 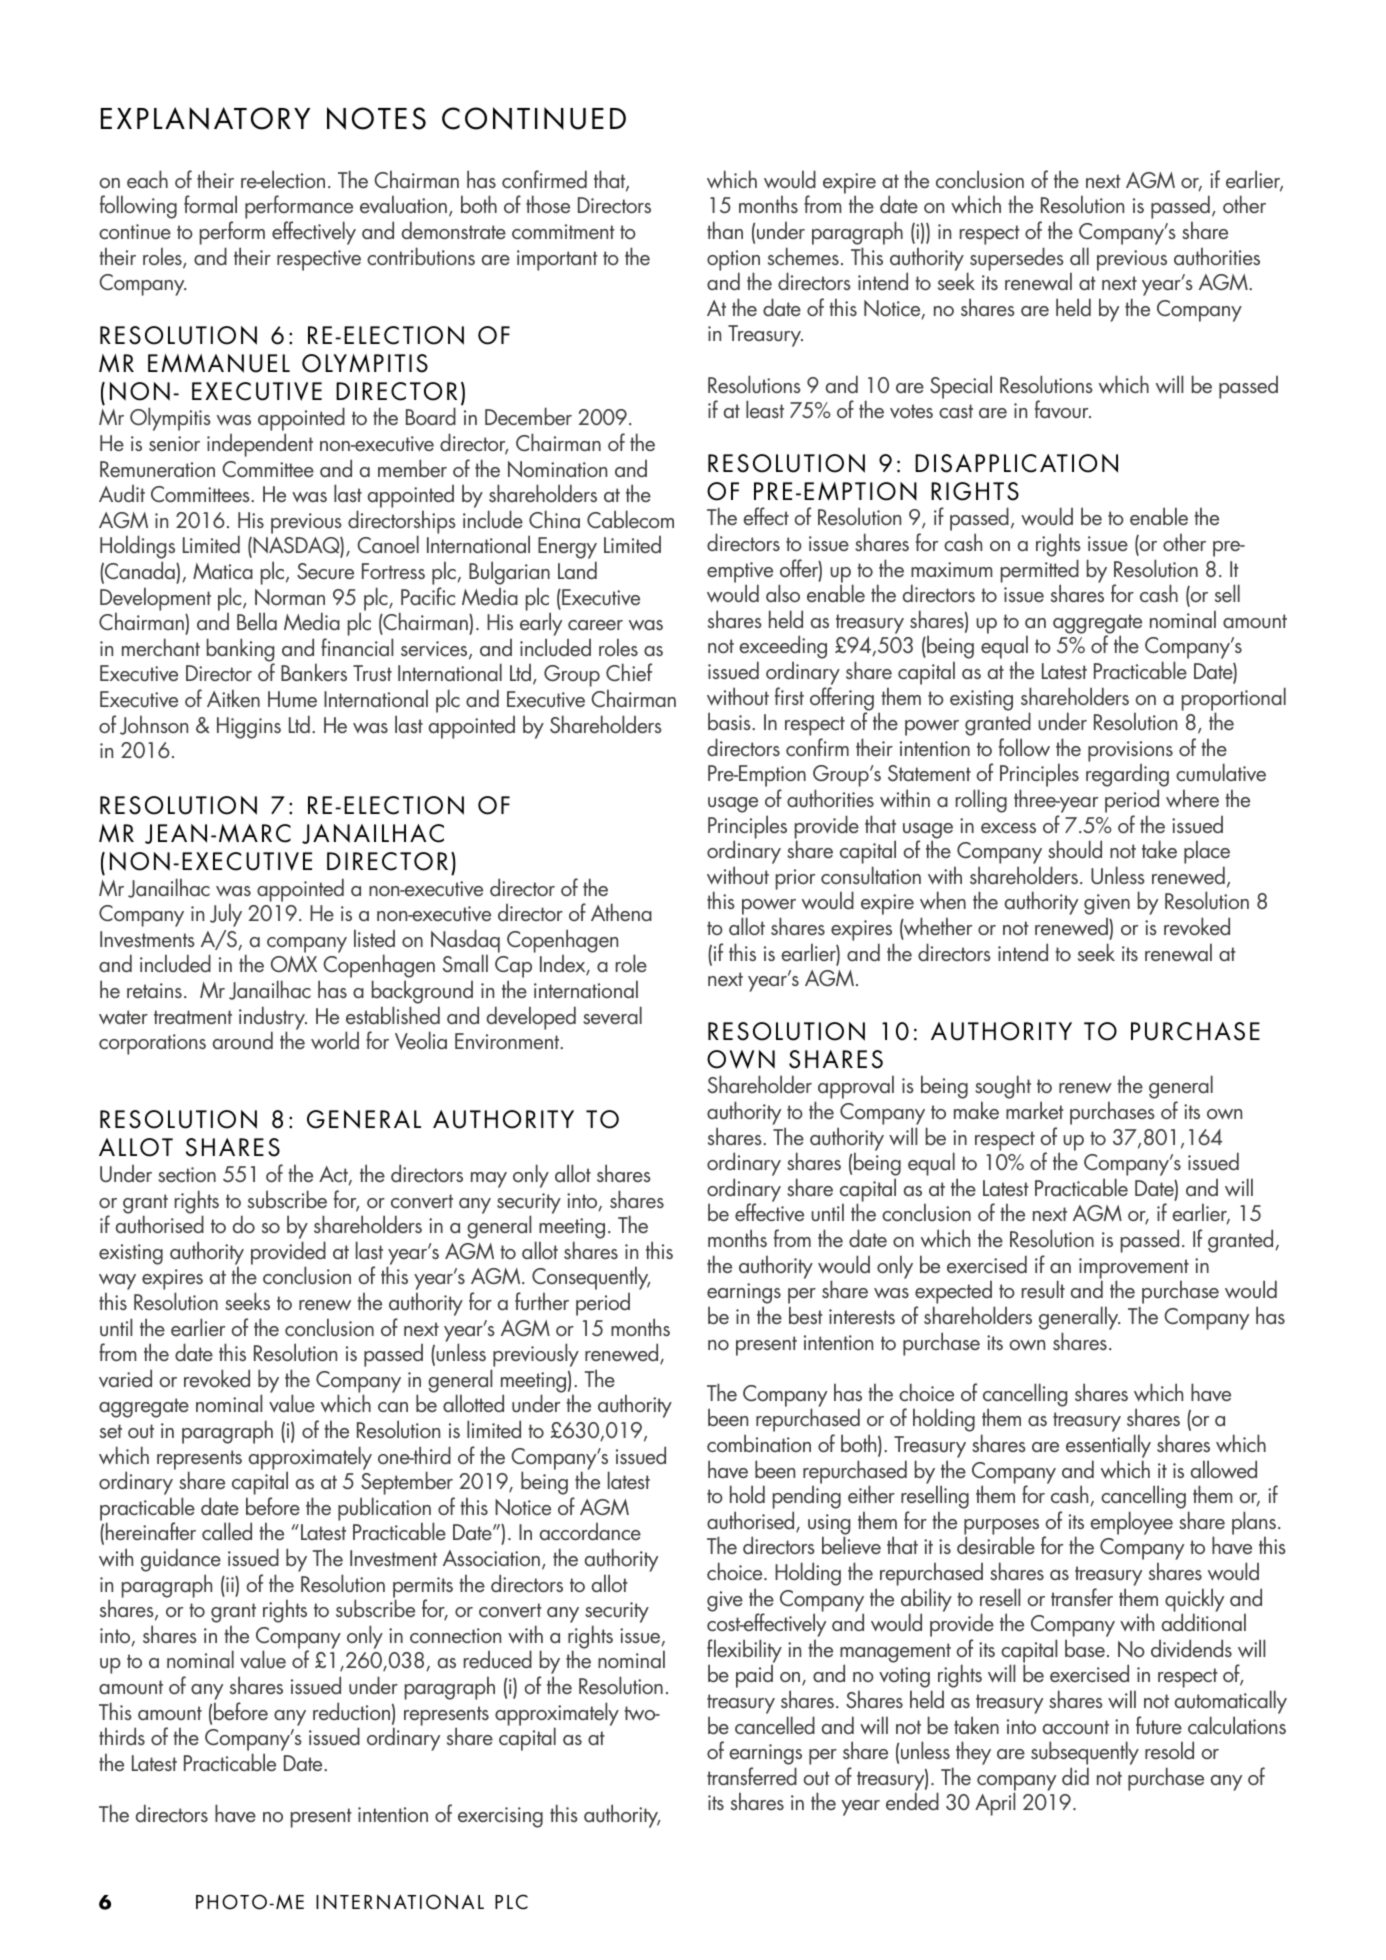 I want to click on exercising, so click(x=500, y=1817).
